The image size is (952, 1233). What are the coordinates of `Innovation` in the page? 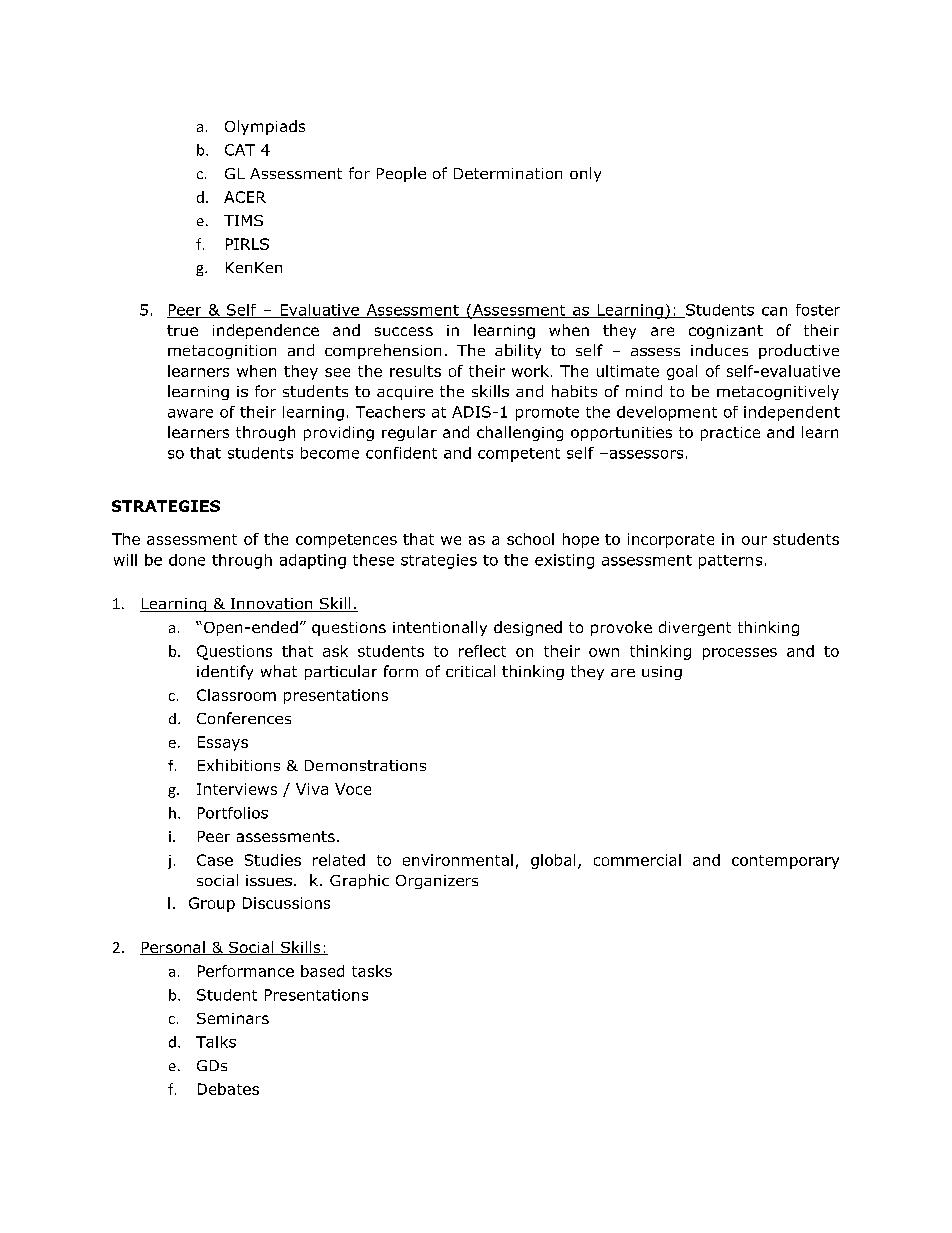 It's located at (271, 605).
